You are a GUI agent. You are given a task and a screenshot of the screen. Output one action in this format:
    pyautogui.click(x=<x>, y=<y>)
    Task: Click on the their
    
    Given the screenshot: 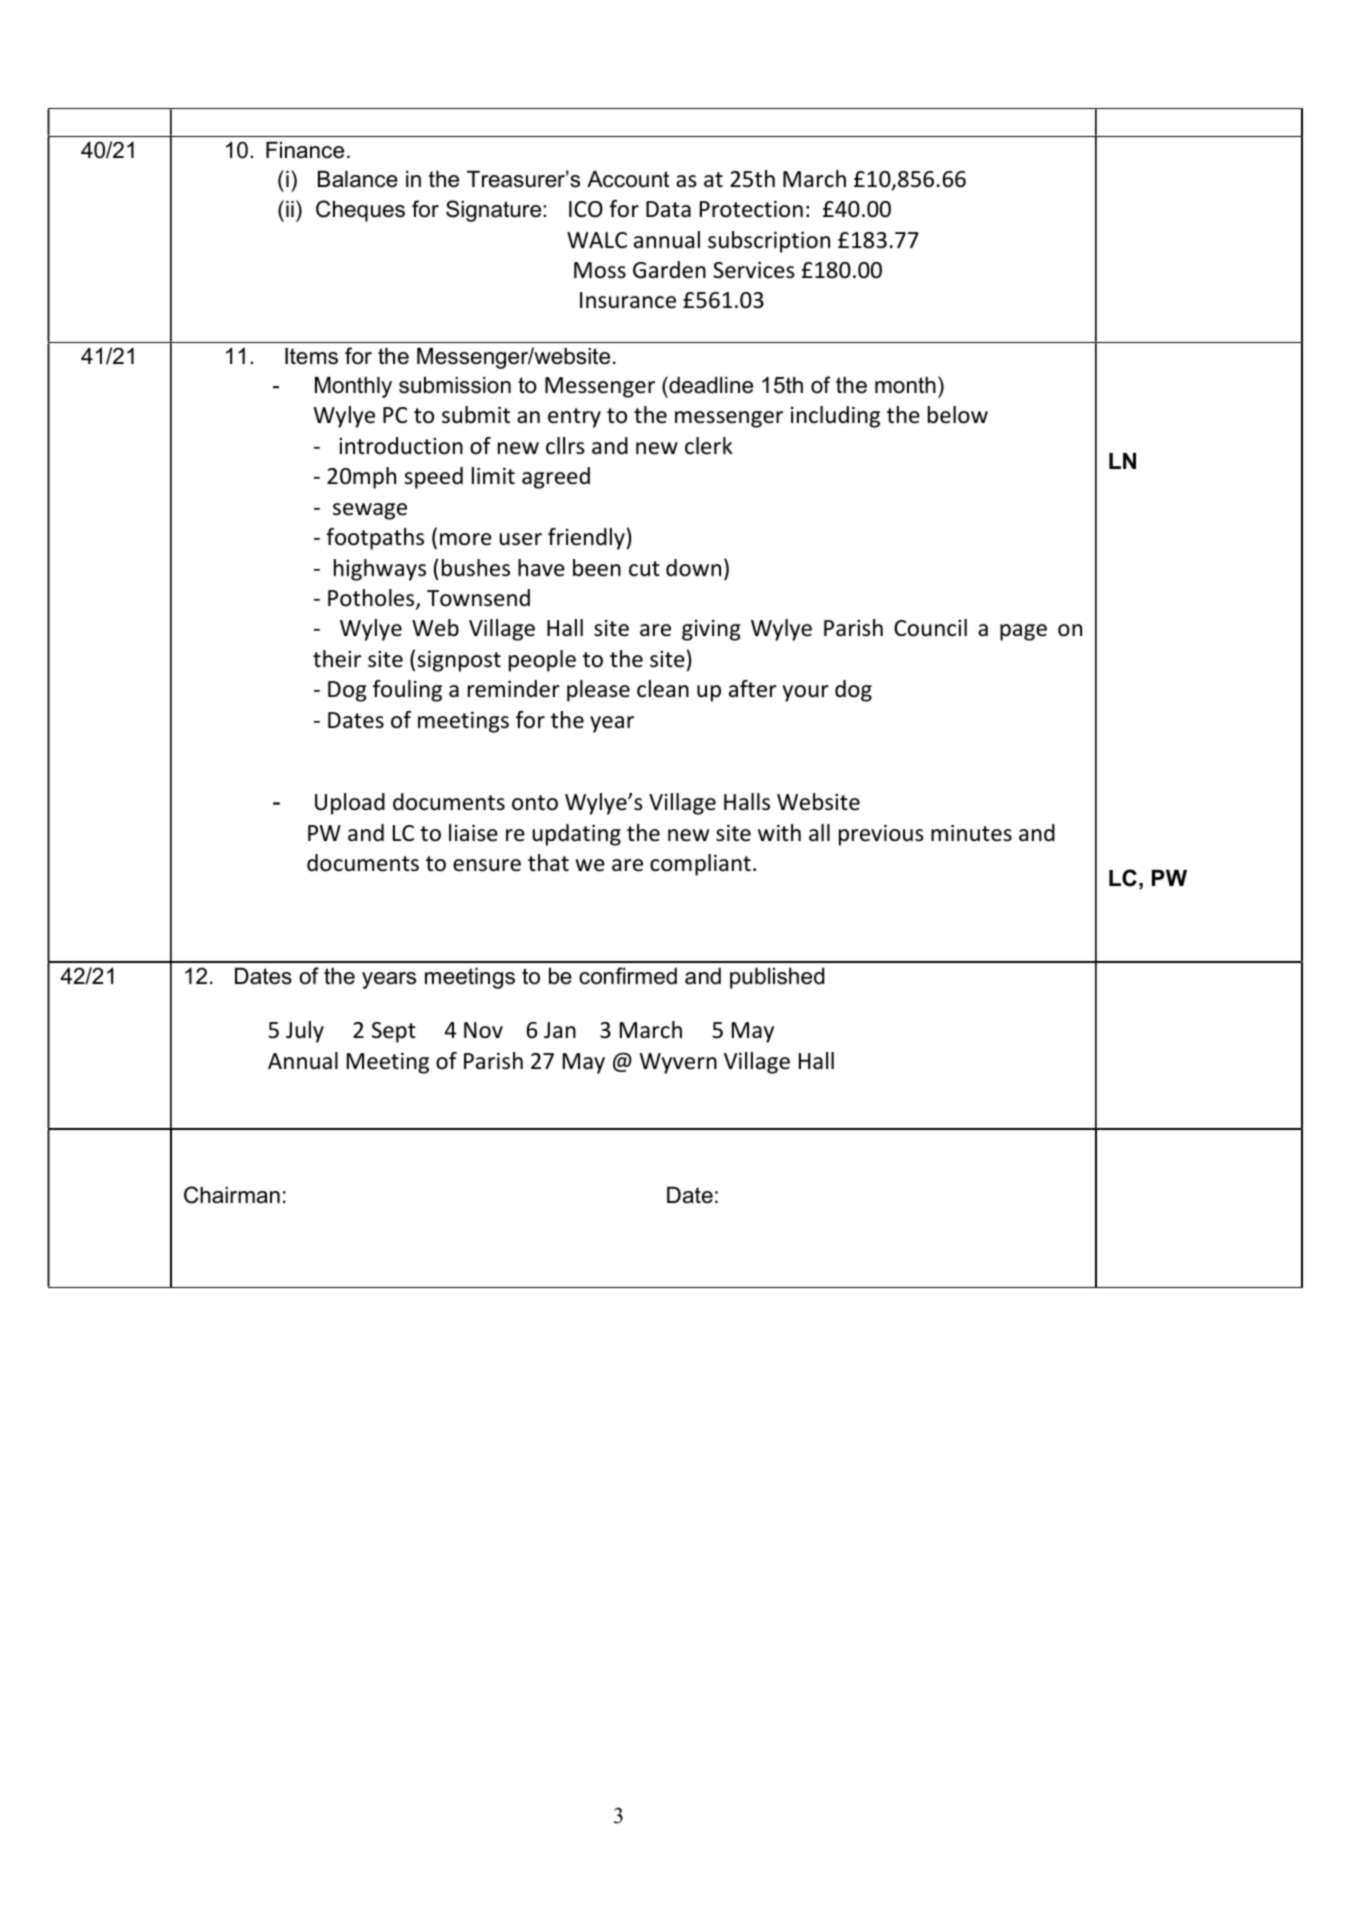 What is the action you would take?
    pyautogui.click(x=337, y=659)
